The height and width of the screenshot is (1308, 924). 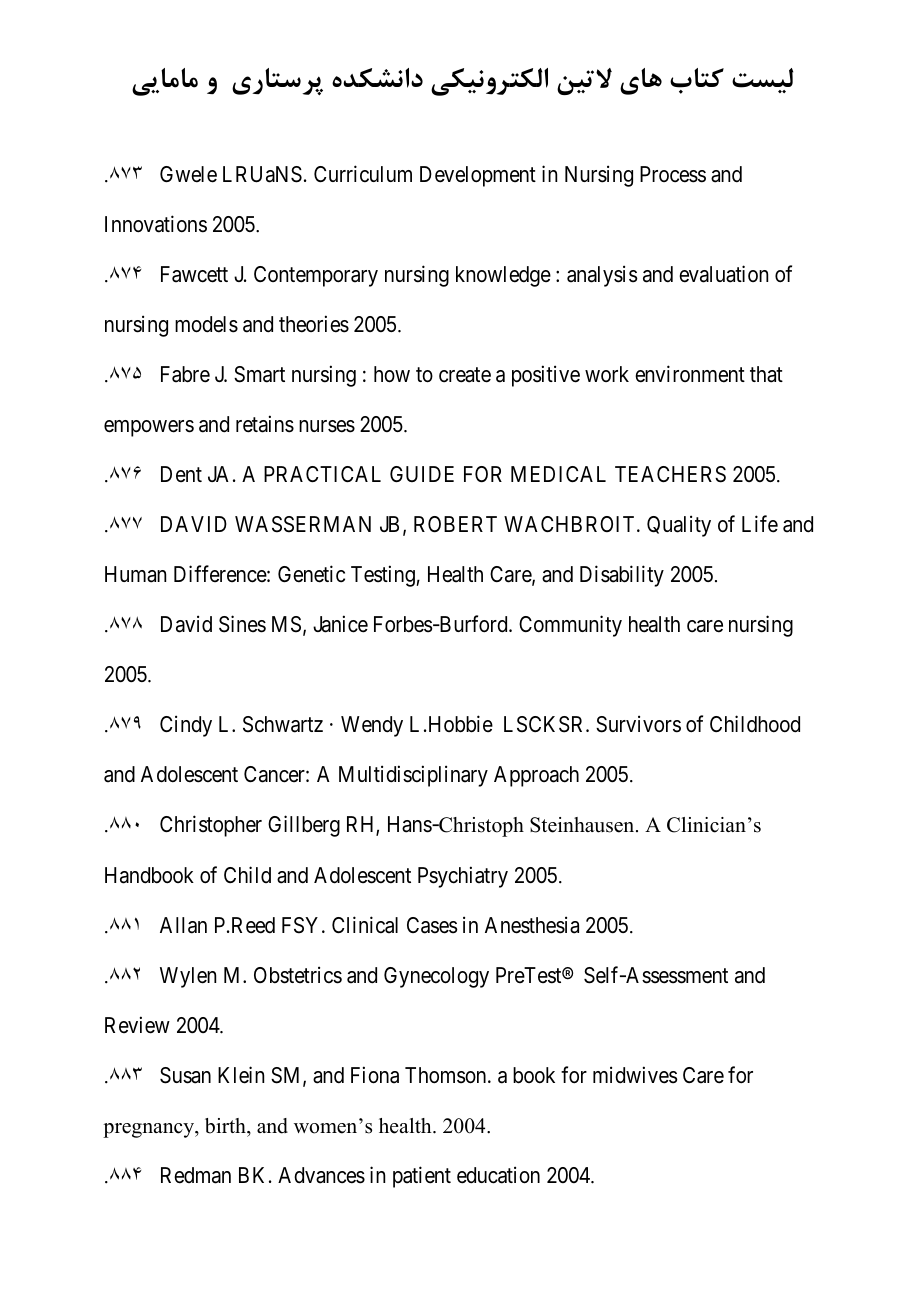 What do you see at coordinates (372, 726) in the screenshot?
I see `Wendy` at bounding box center [372, 726].
